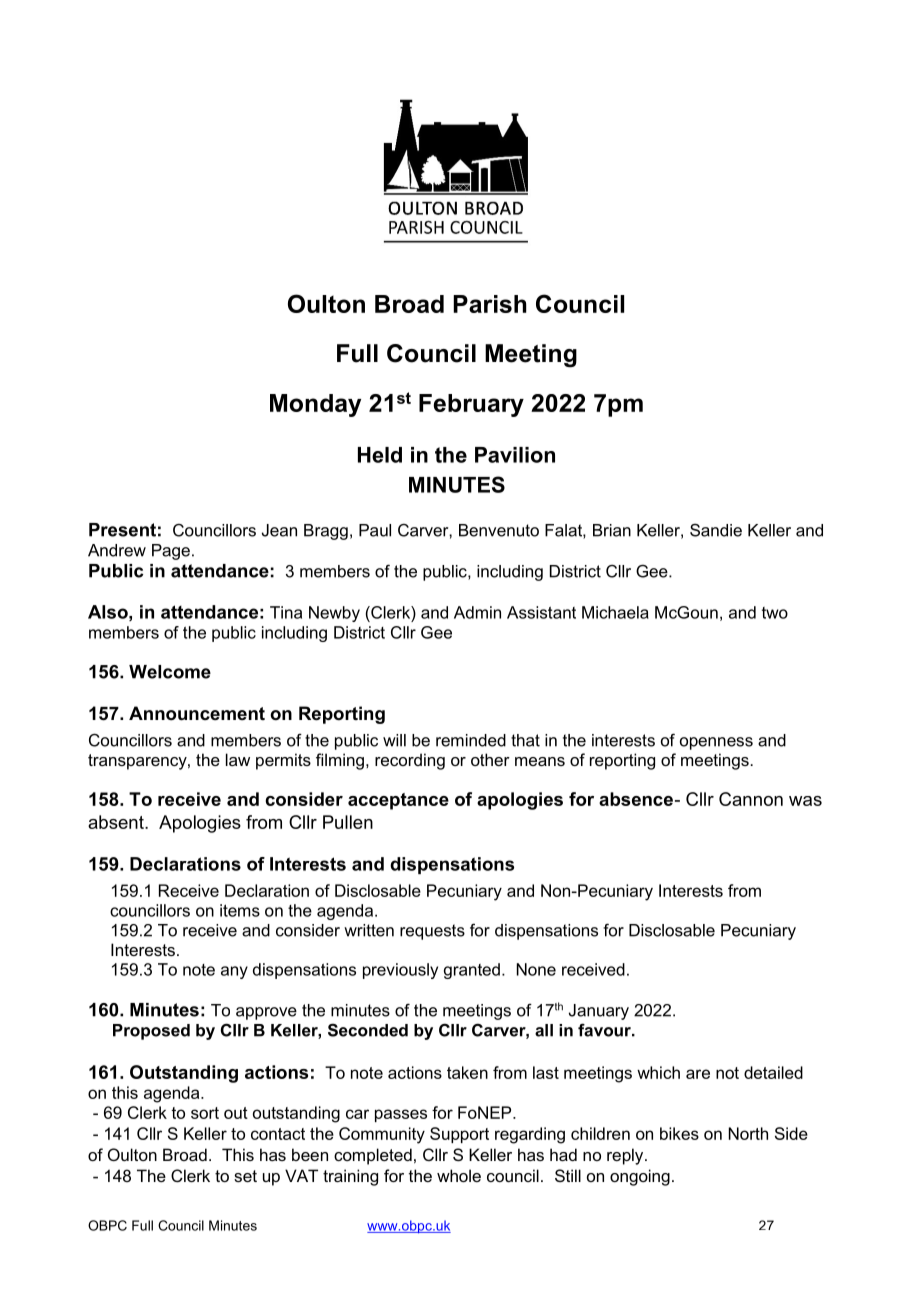  I want to click on absent, so click(117, 822).
